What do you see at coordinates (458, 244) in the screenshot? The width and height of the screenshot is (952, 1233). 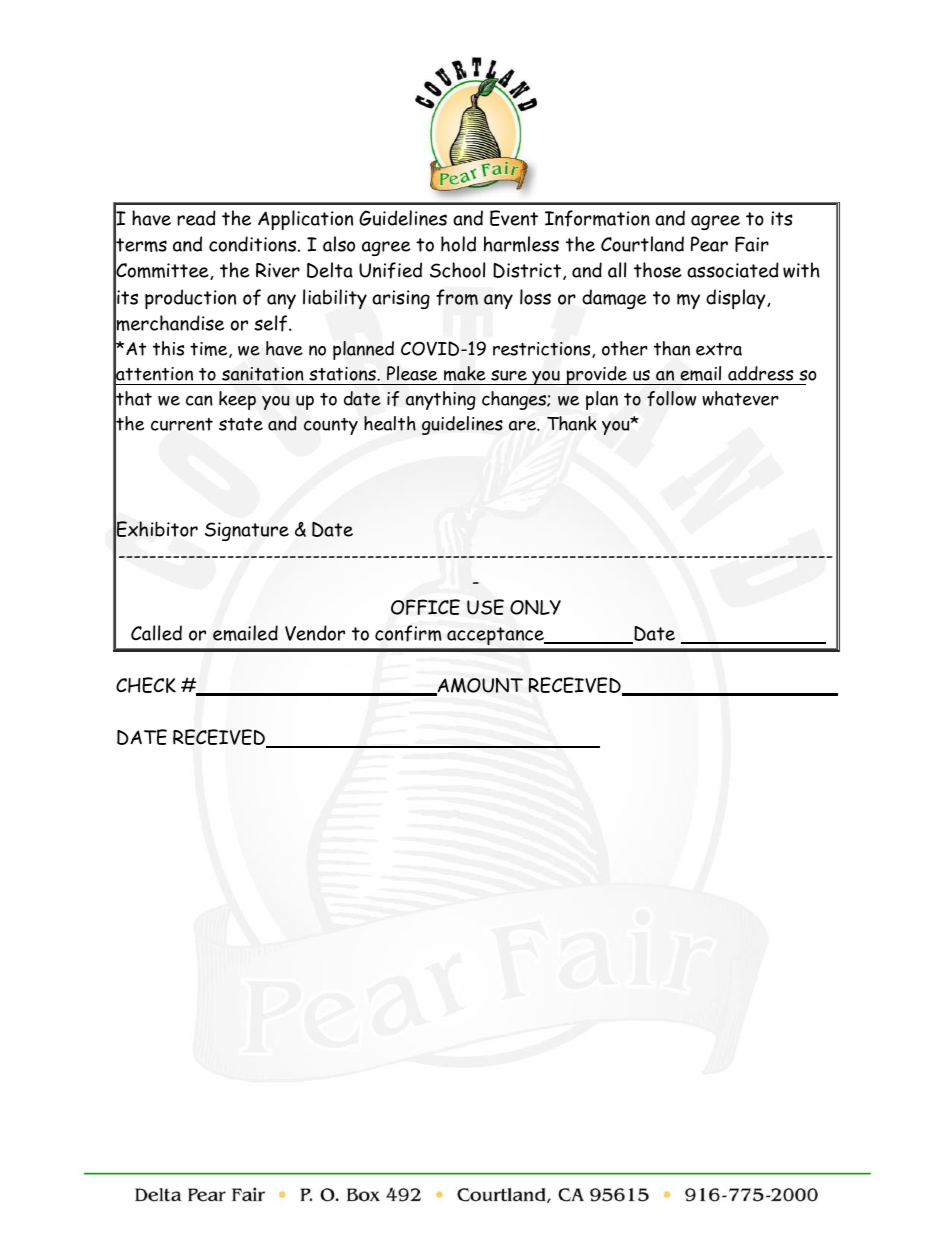 I see `hold` at bounding box center [458, 244].
